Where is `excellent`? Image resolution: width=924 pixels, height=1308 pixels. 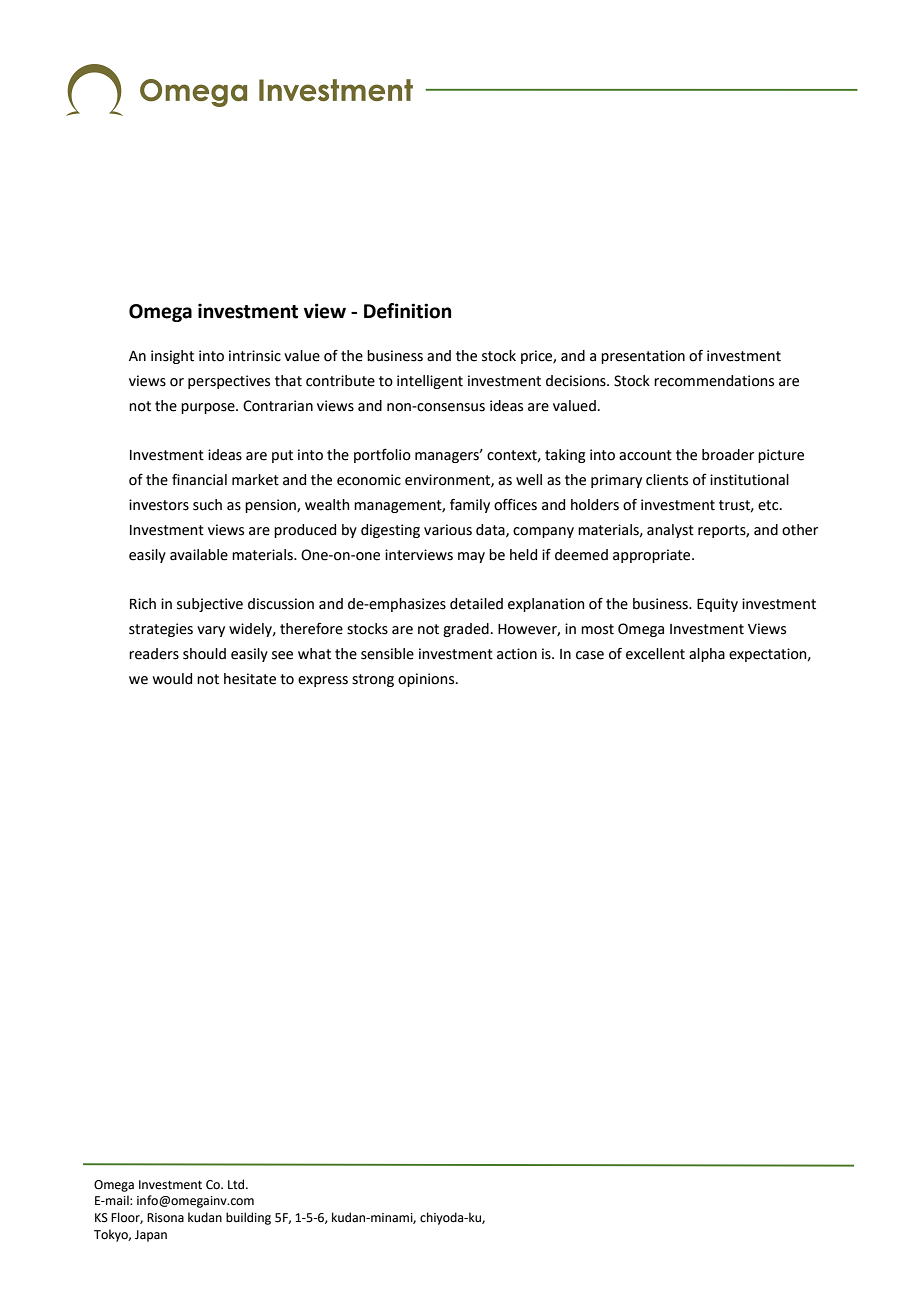 excellent is located at coordinates (655, 654).
